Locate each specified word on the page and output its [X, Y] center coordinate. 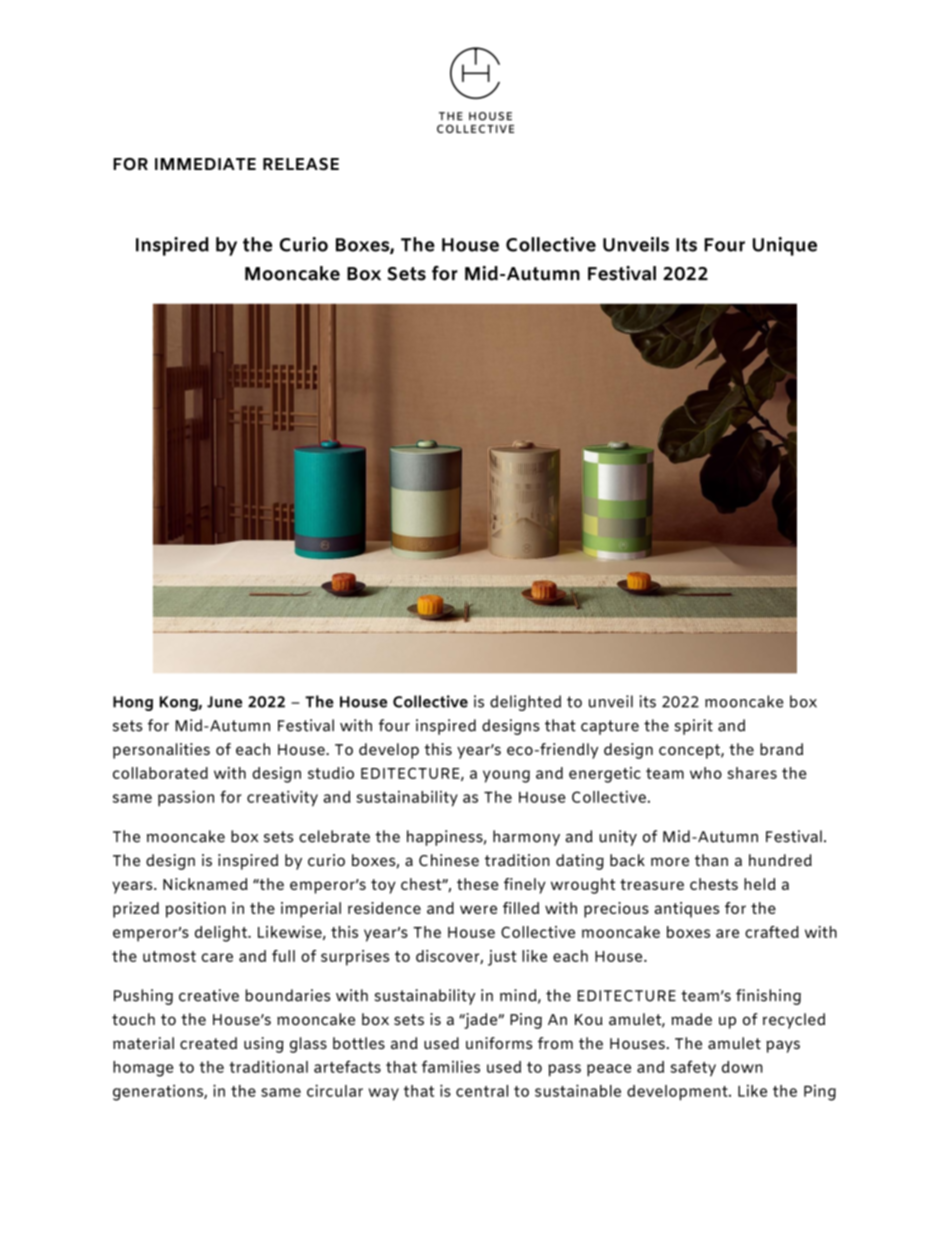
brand [781, 749]
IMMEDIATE [205, 164]
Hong [133, 703]
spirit [693, 727]
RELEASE [301, 164]
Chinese [449, 860]
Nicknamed [205, 884]
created [208, 1043]
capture [610, 727]
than [711, 860]
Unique [785, 246]
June [224, 702]
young [506, 776]
